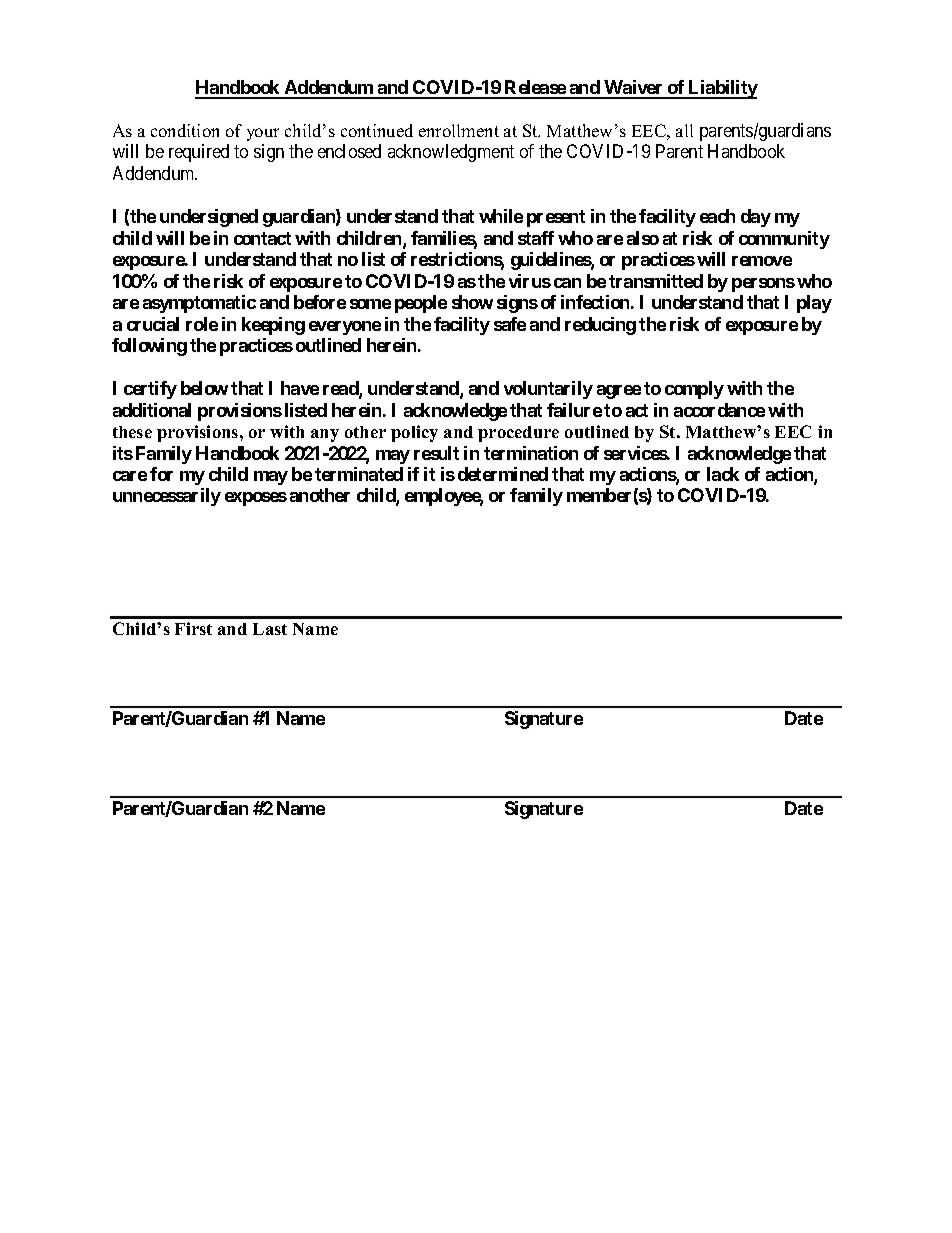 The image size is (952, 1233). I want to click on enrollment, so click(459, 130).
